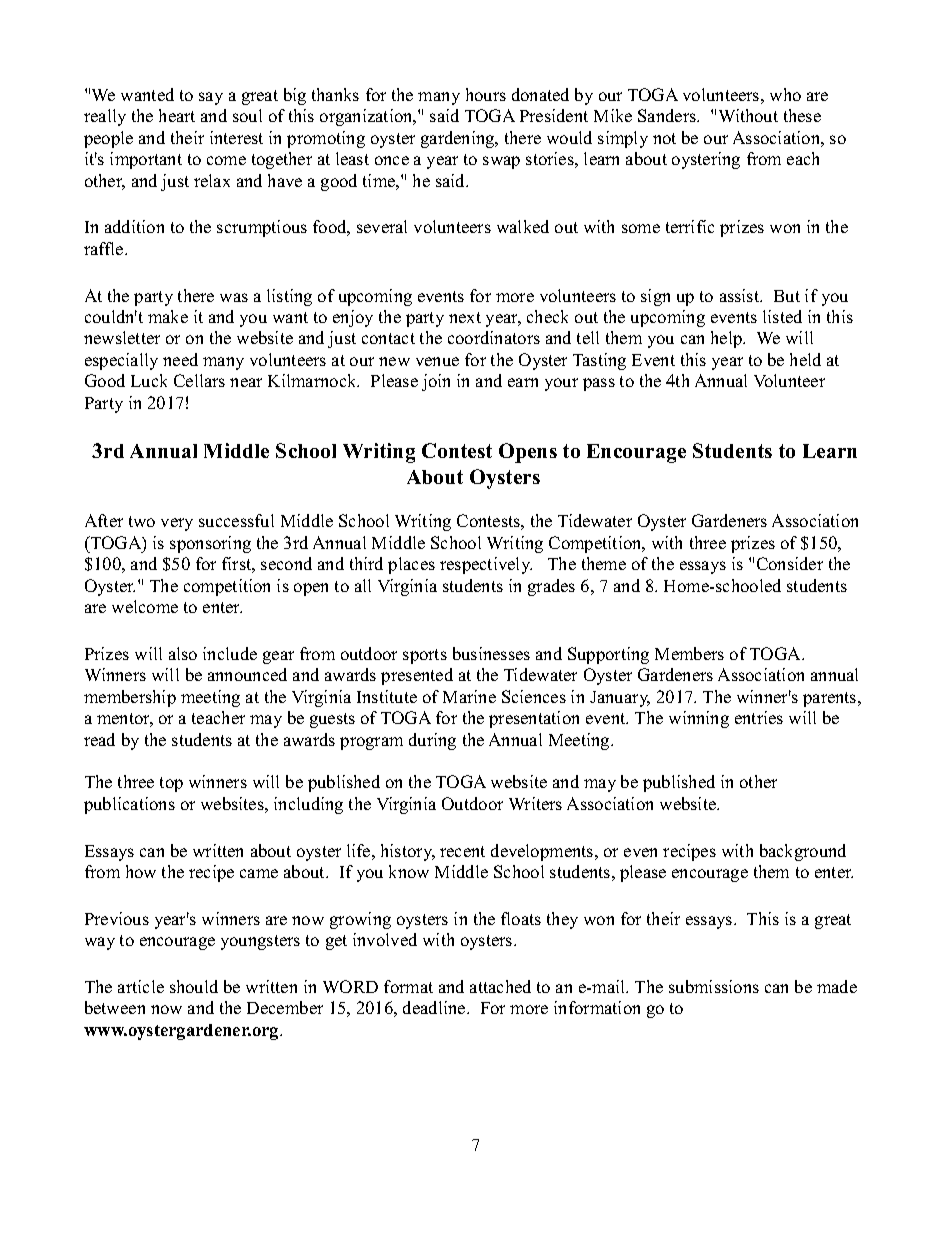 Image resolution: width=952 pixels, height=1233 pixels. I want to click on Consider, so click(790, 563).
